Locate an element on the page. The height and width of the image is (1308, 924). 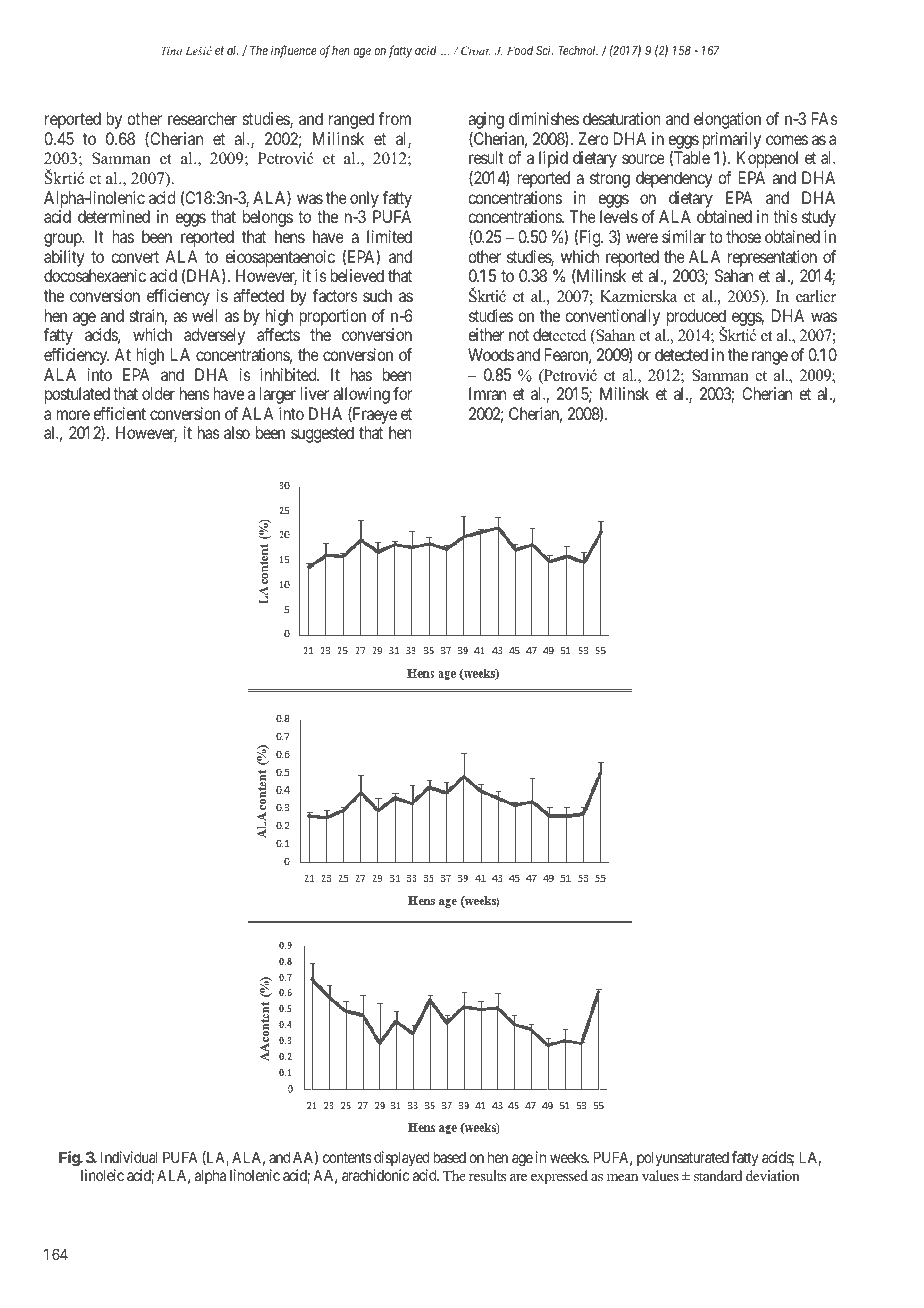
Individual is located at coordinates (129, 1157).
